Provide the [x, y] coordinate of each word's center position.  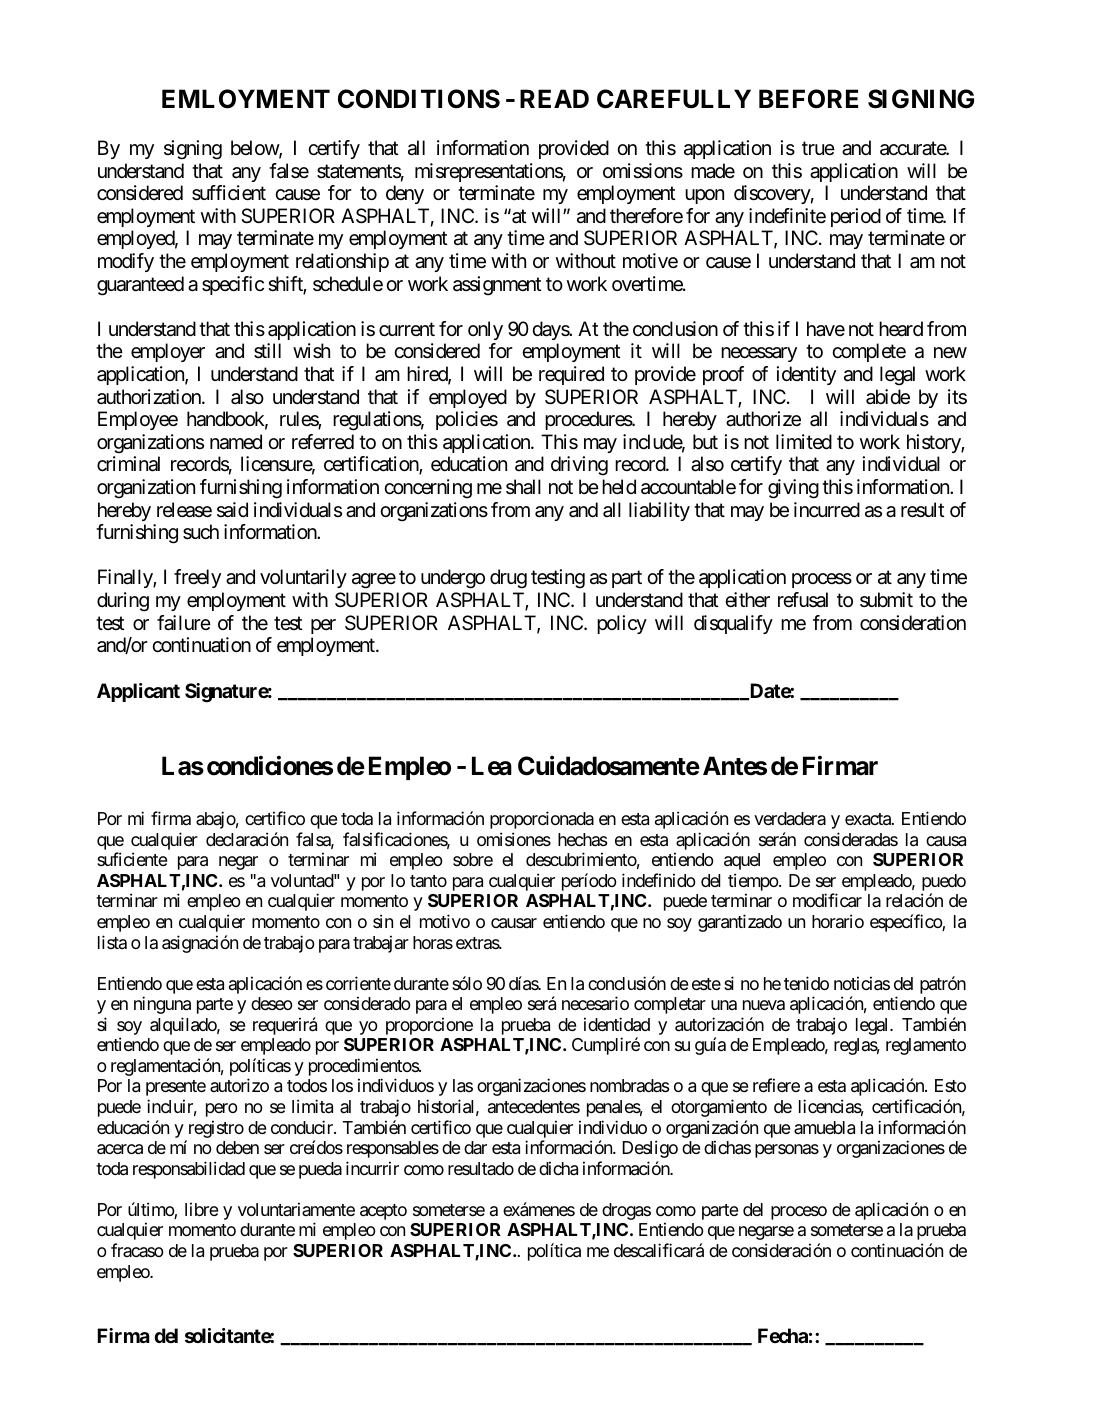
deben [237, 1147]
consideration [913, 623]
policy [622, 624]
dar [475, 1147]
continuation [201, 645]
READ [554, 98]
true [818, 148]
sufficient [229, 193]
